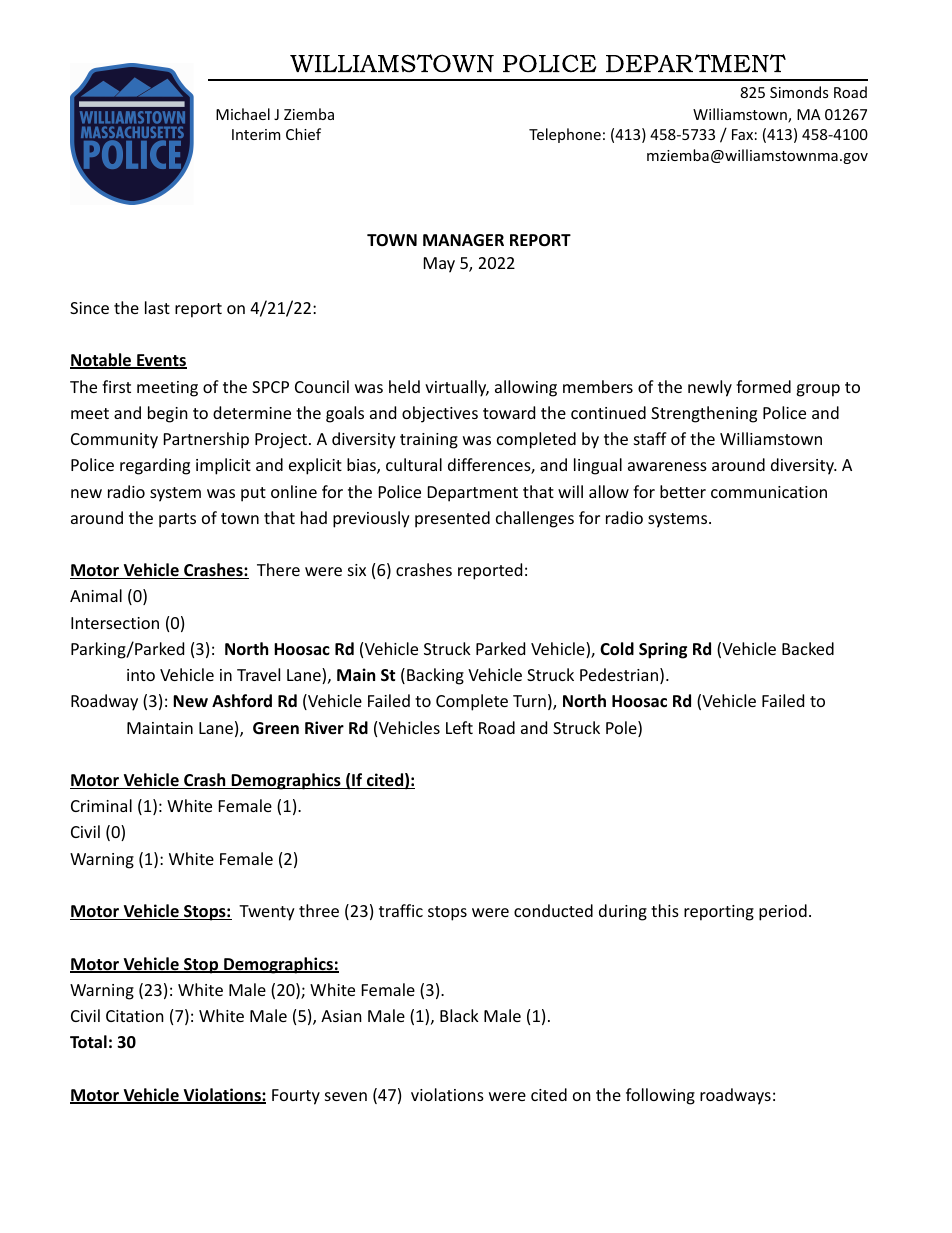  I want to click on Black, so click(459, 1015).
